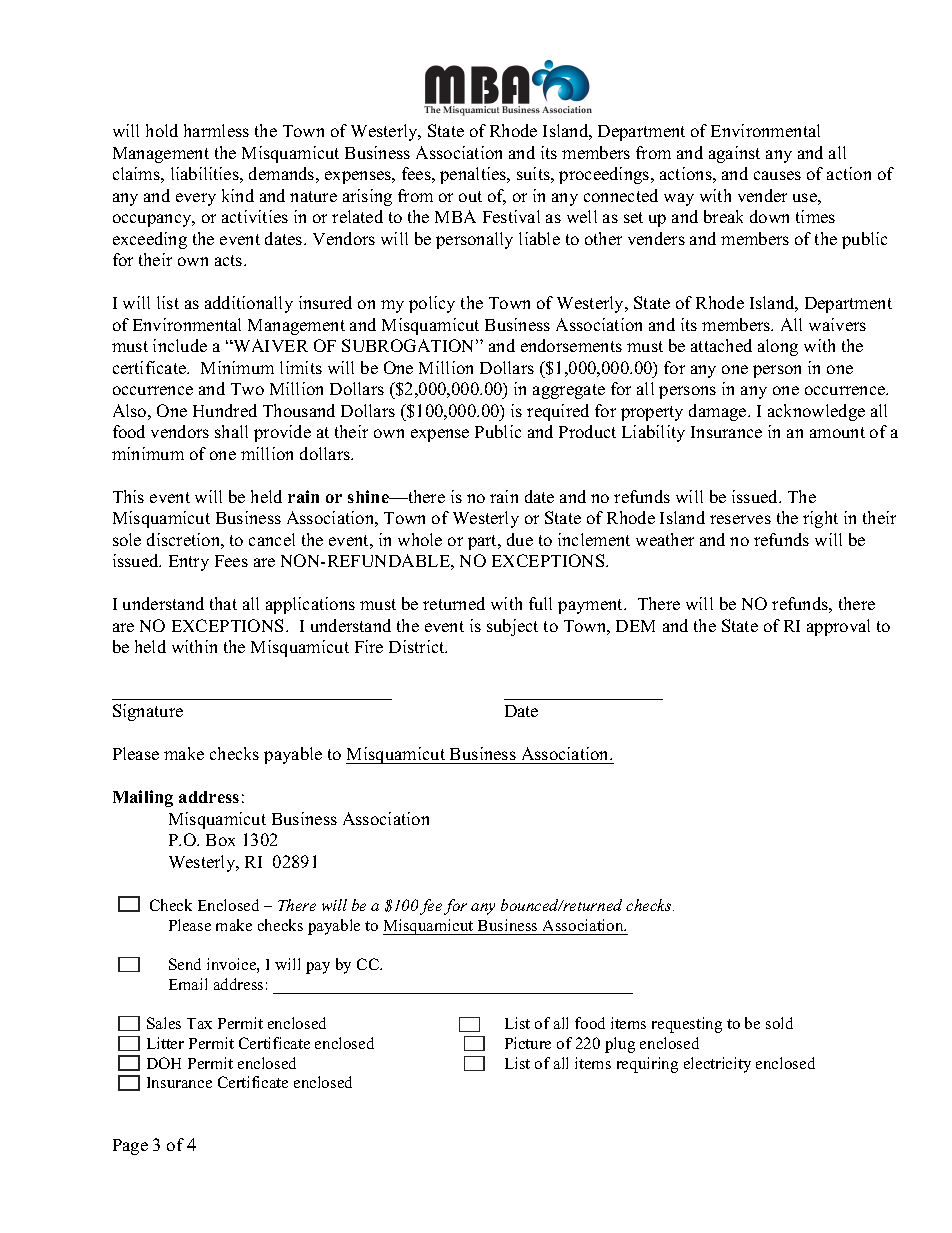 The image size is (952, 1233). Describe the element at coordinates (225, 410) in the screenshot. I see `Hundred` at that location.
